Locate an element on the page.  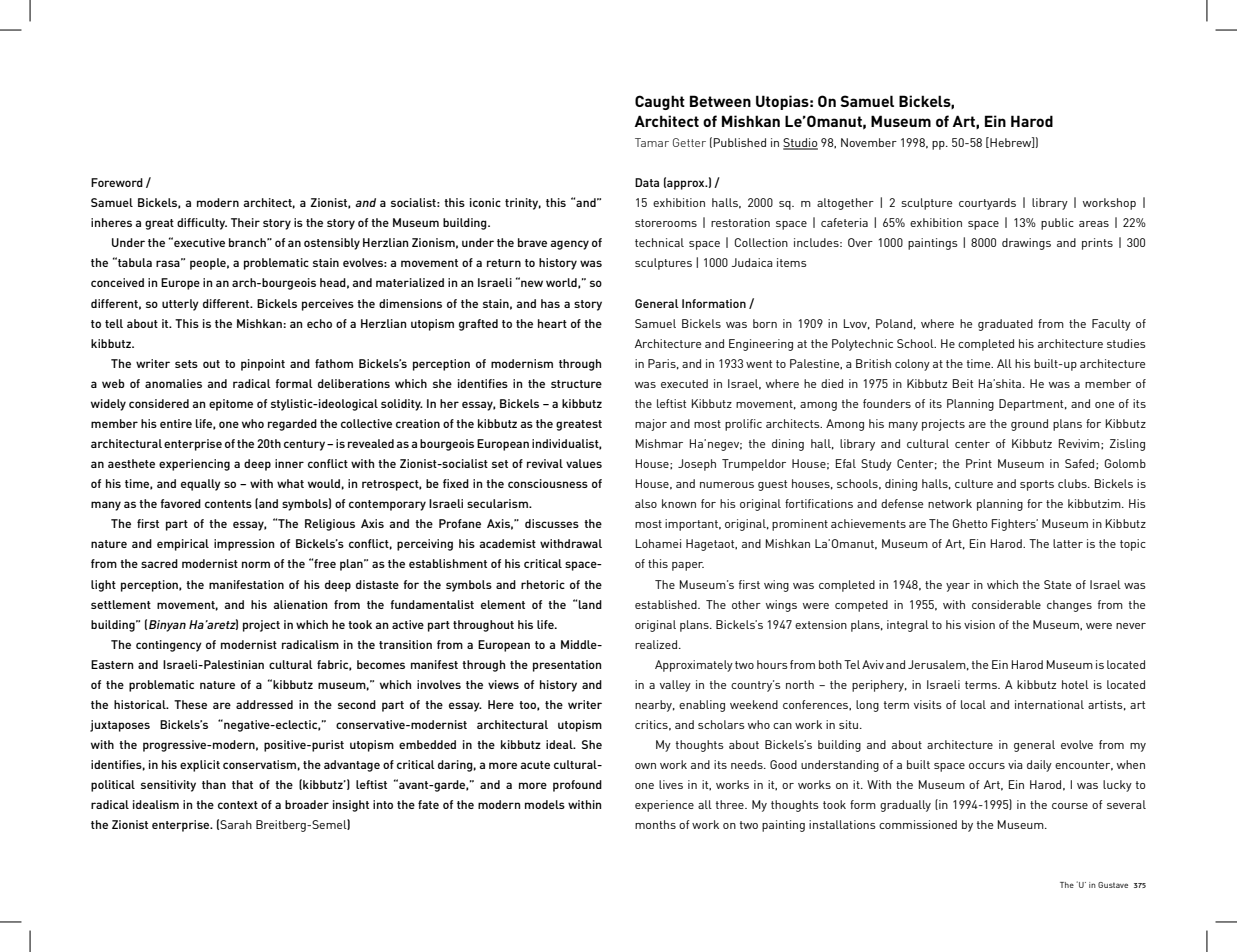
structure is located at coordinates (576, 384).
